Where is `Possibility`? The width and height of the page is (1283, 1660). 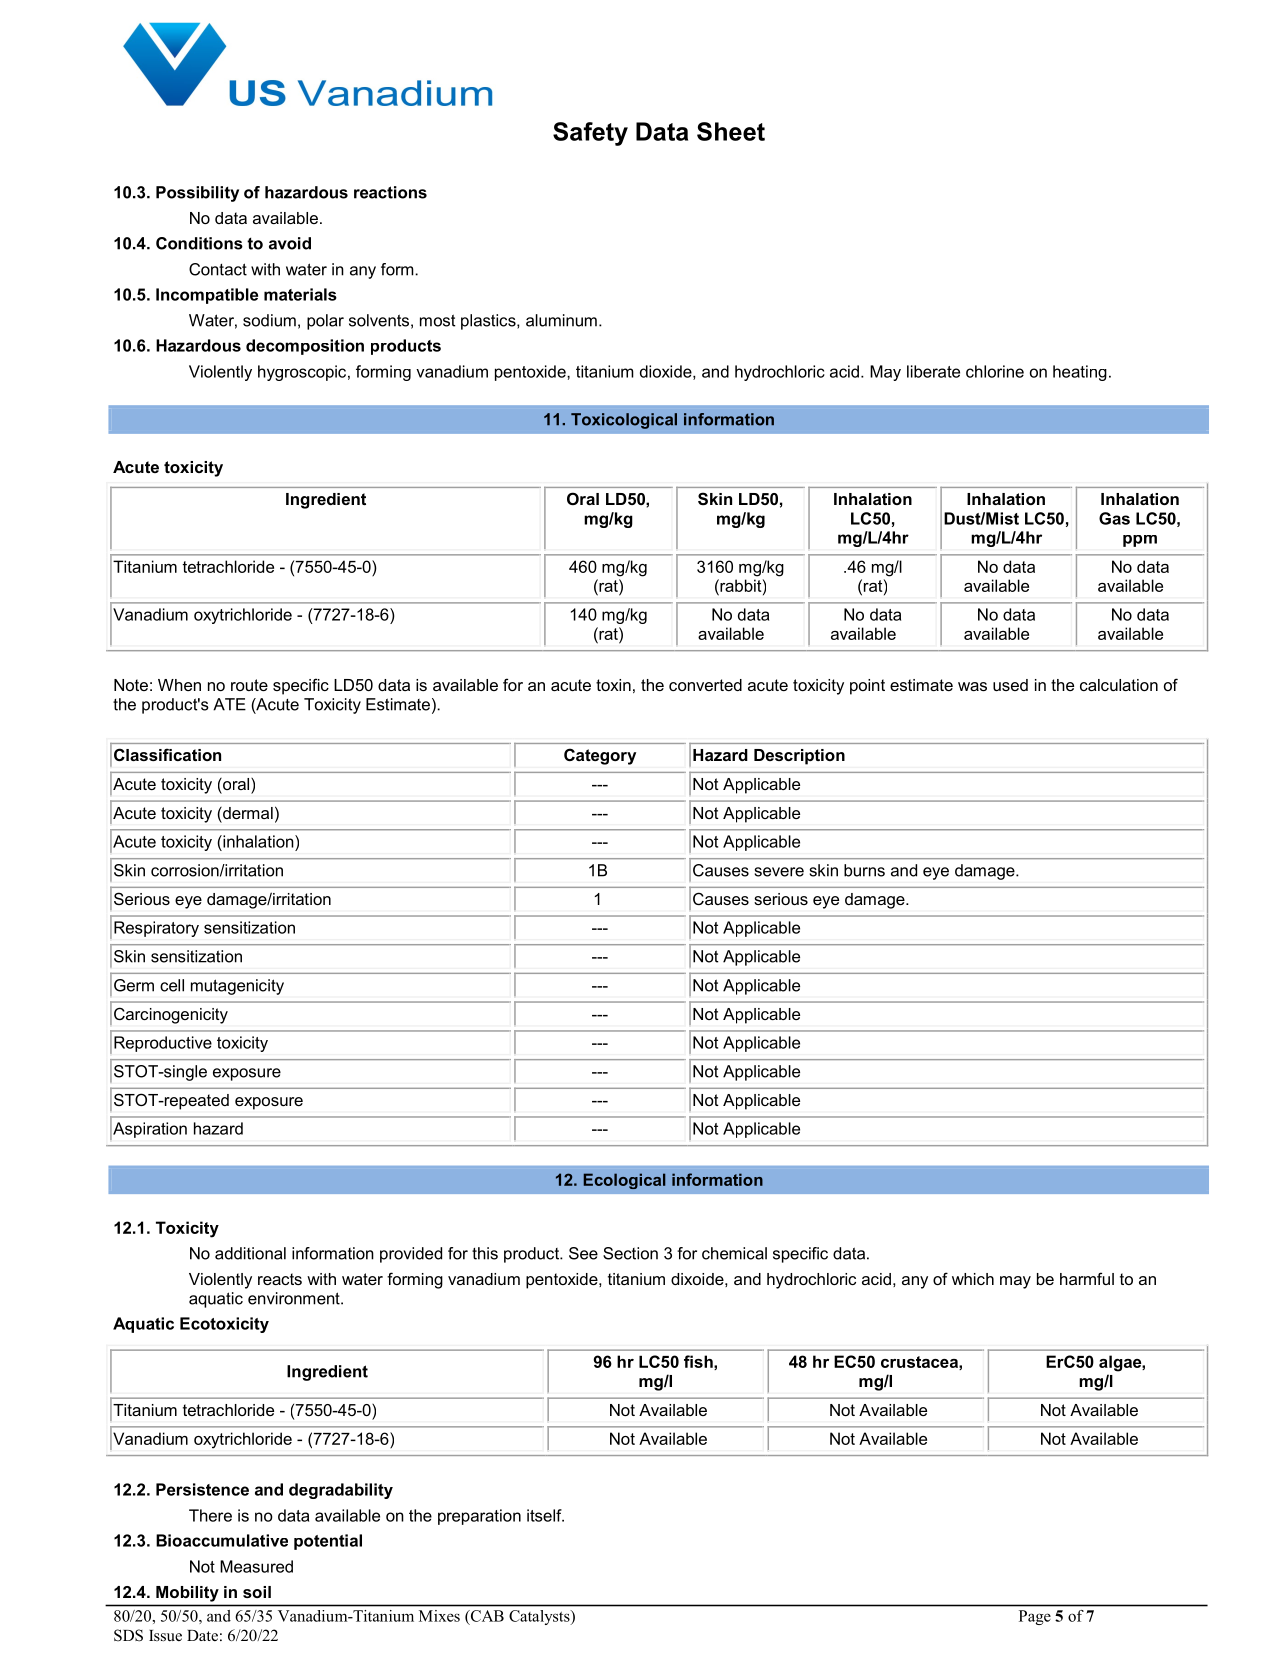
Possibility is located at coordinates (197, 194).
